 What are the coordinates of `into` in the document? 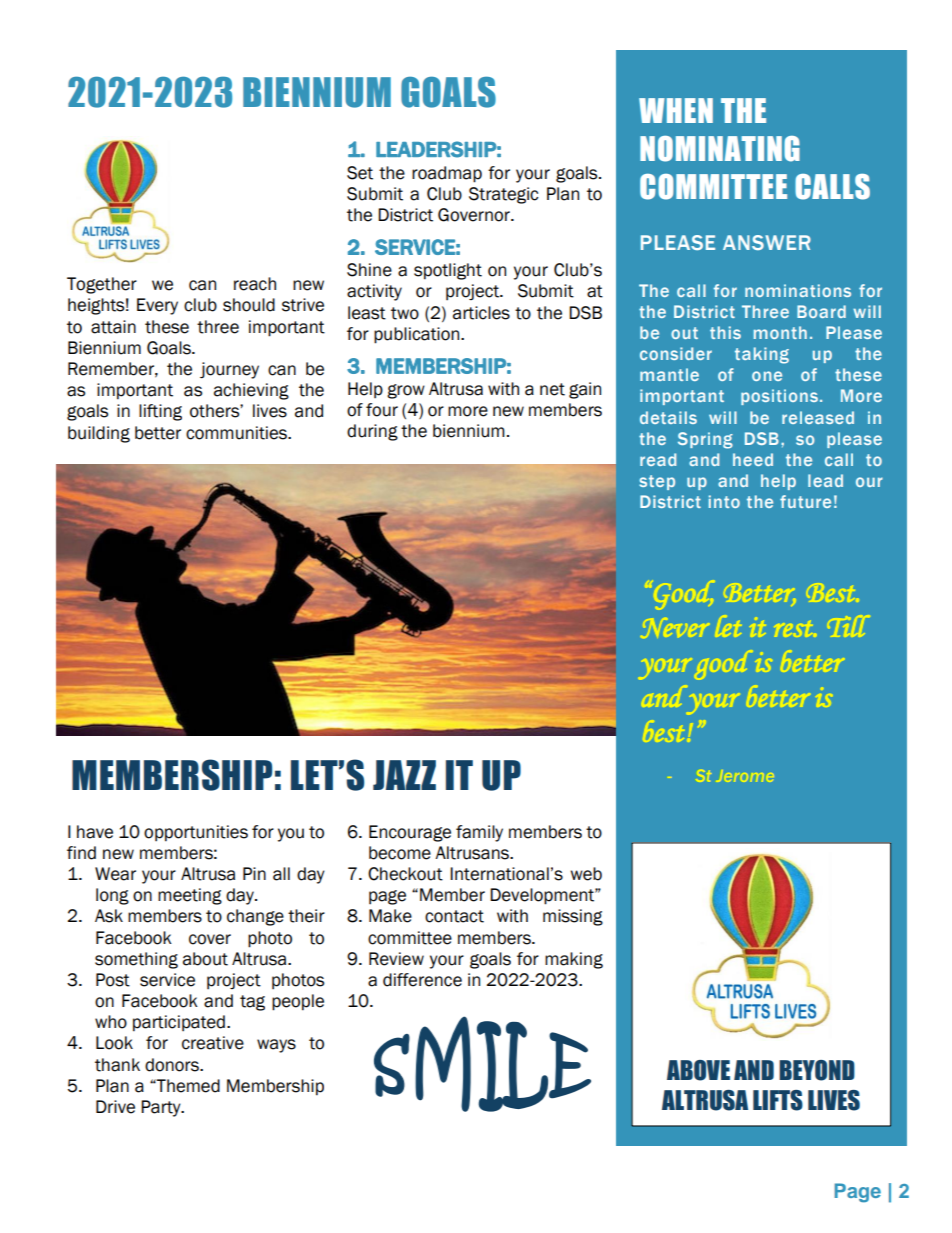 It's located at (724, 501).
